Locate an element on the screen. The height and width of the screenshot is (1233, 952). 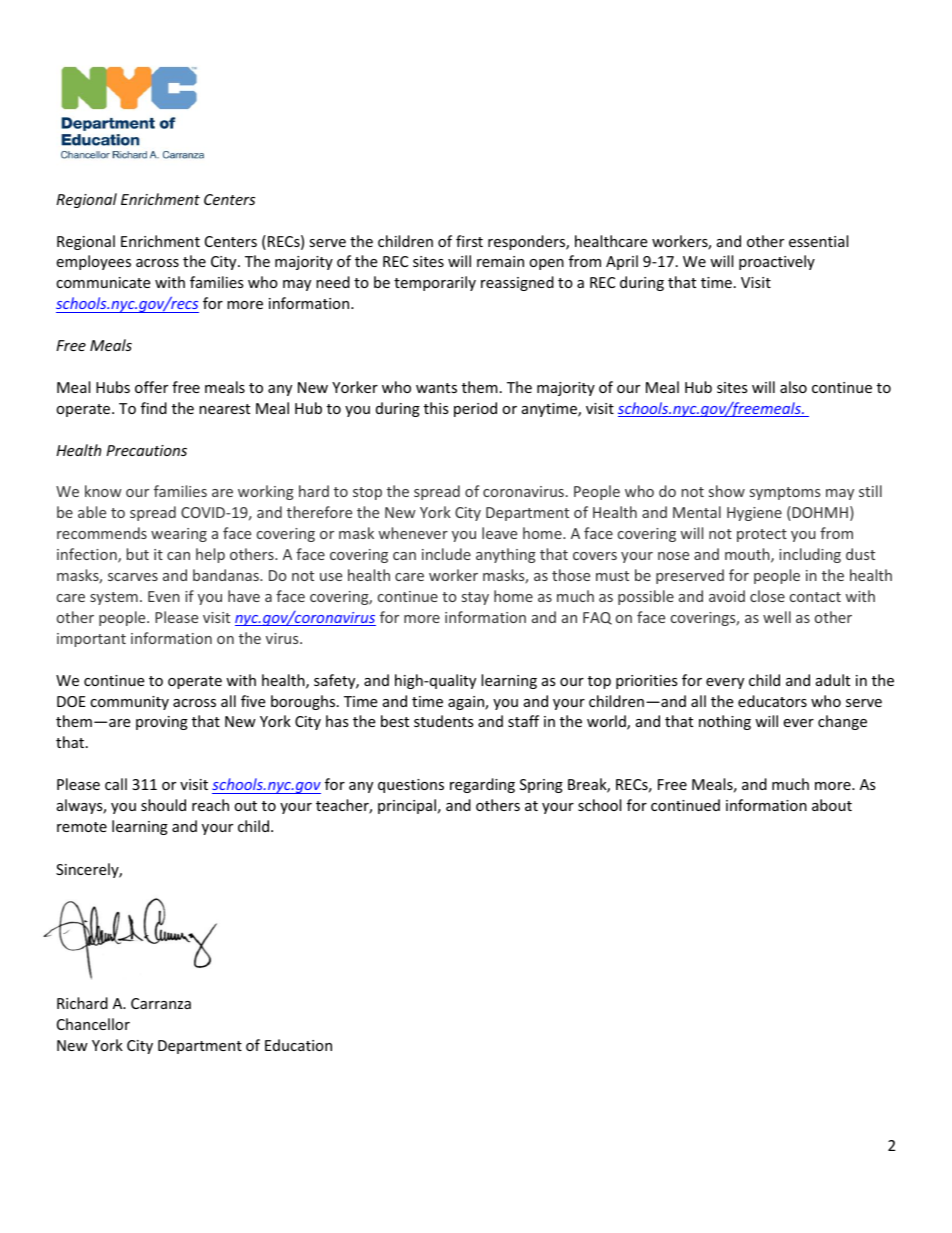
communicate is located at coordinates (103, 282).
